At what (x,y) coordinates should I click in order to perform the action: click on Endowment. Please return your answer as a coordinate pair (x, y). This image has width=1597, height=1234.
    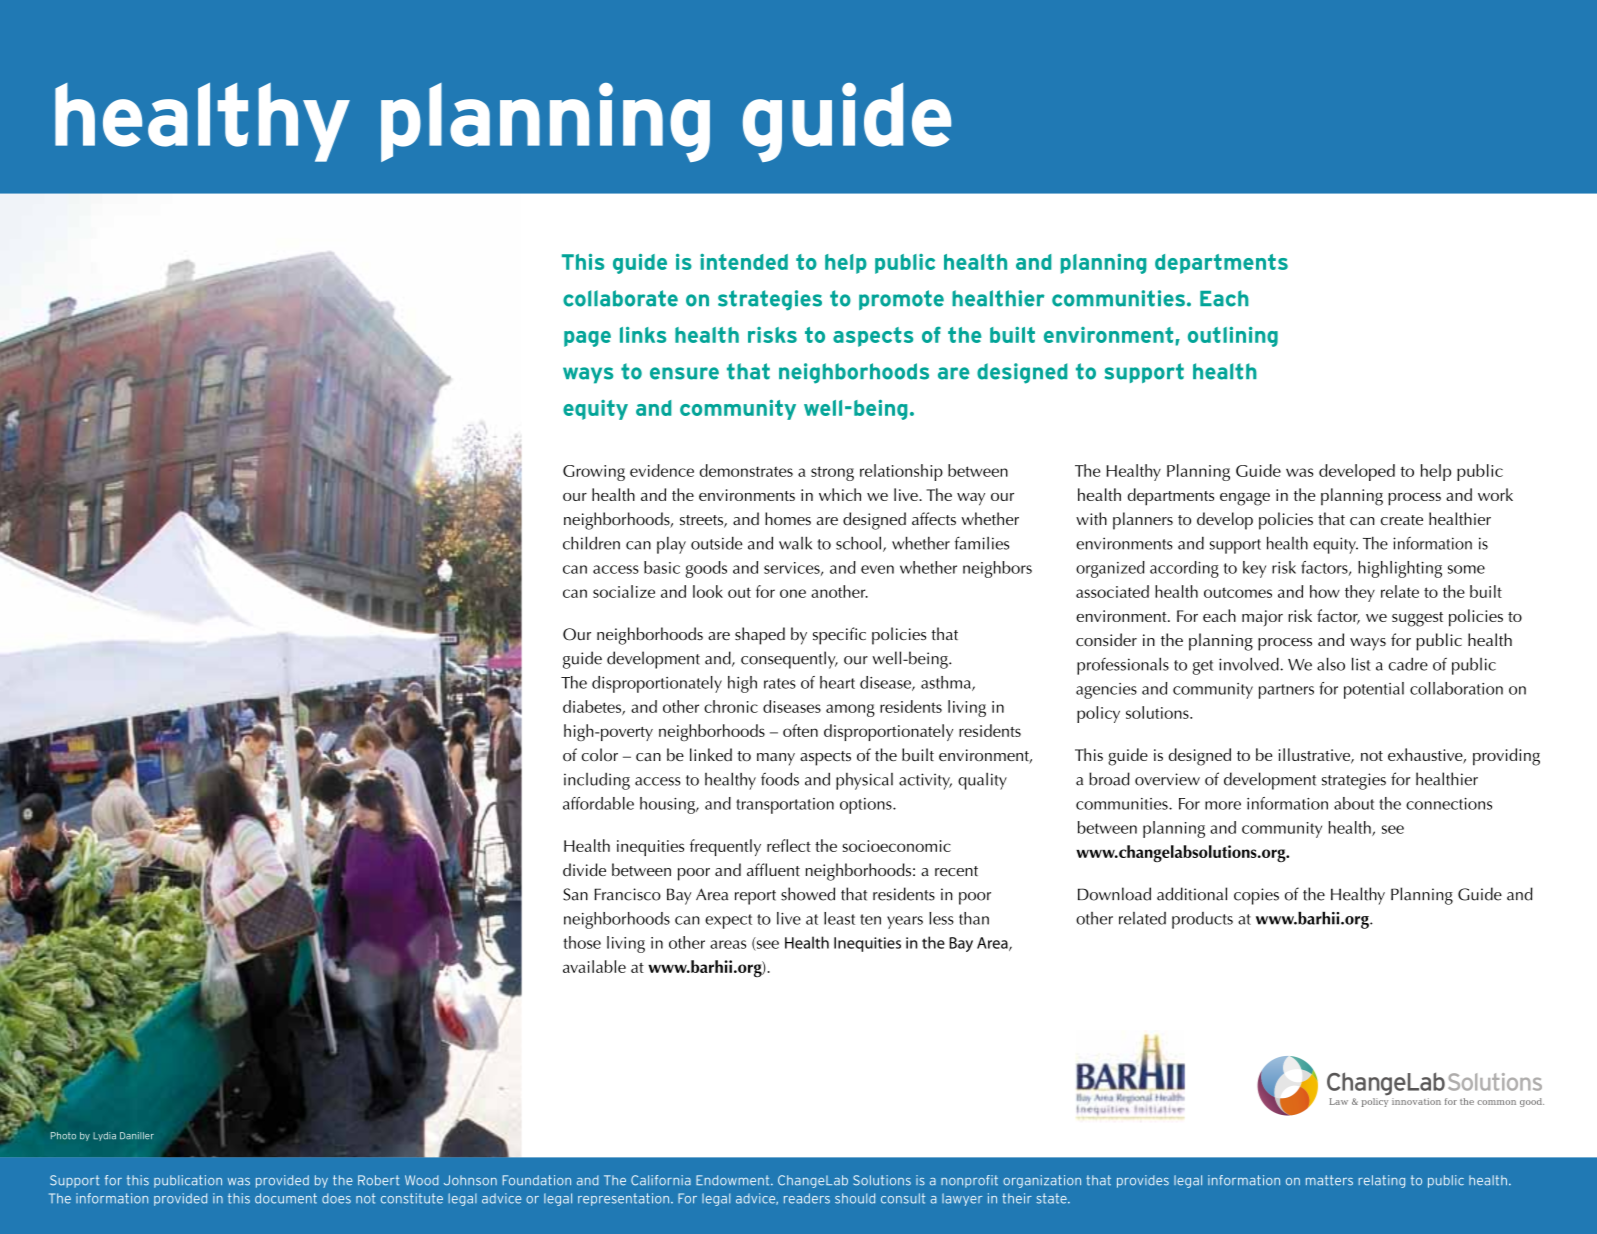
    Looking at the image, I should click on (734, 1180).
